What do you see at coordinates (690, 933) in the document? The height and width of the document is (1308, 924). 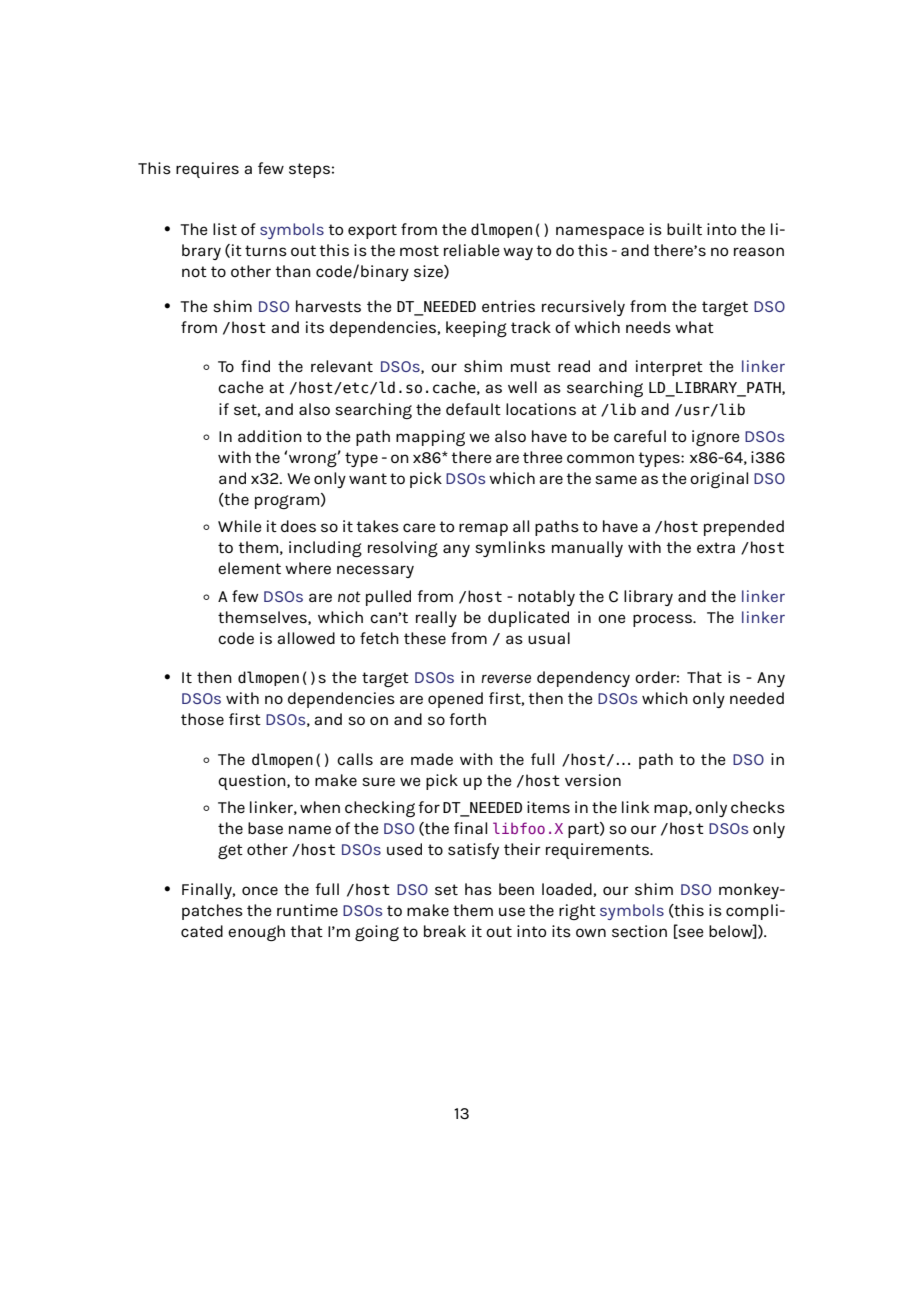 I see `see` at bounding box center [690, 933].
